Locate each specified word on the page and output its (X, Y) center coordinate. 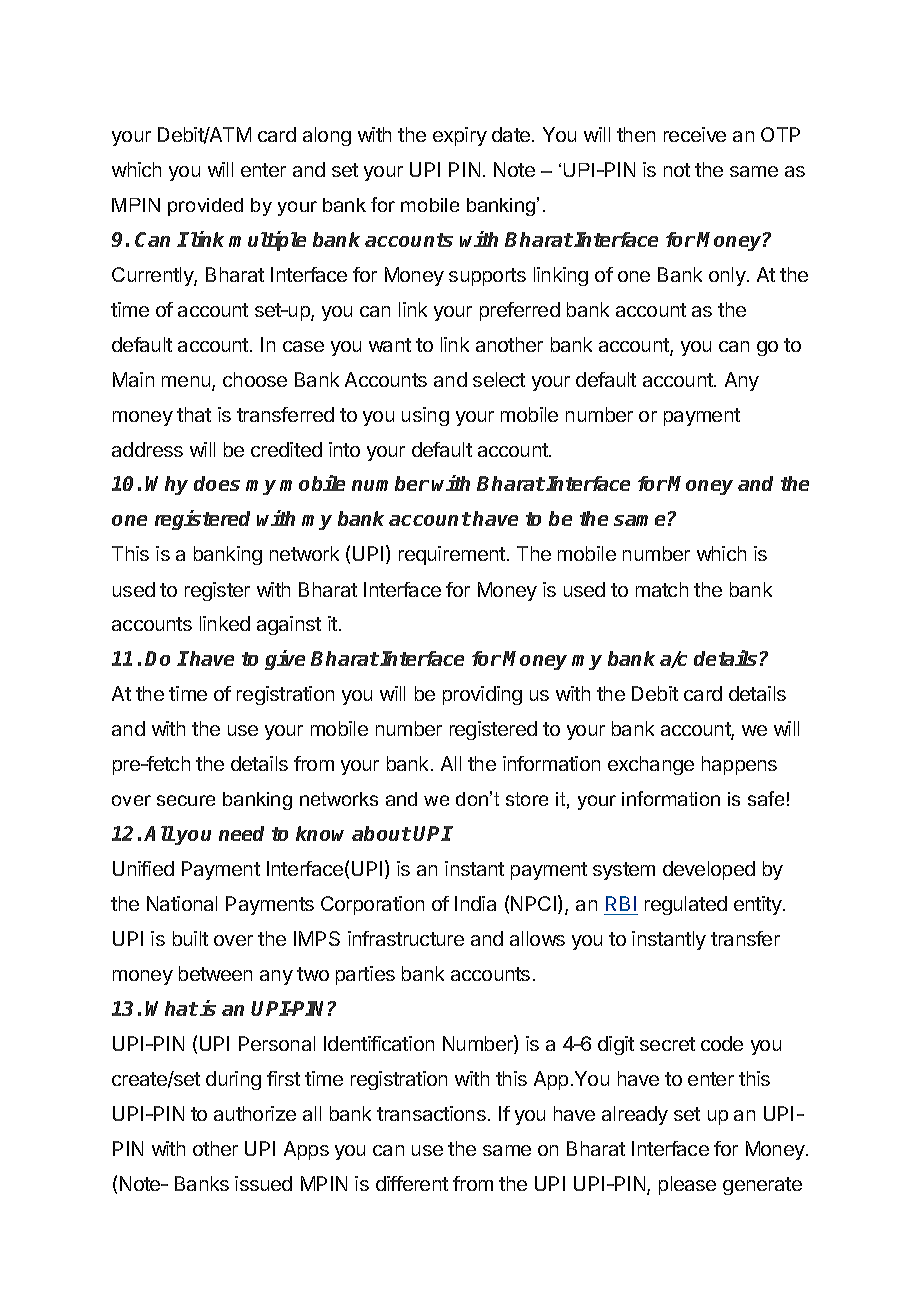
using (425, 416)
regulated (686, 905)
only (727, 276)
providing (482, 695)
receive (695, 134)
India (475, 903)
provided (205, 207)
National (182, 903)
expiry (460, 136)
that (194, 414)
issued (263, 1183)
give (285, 660)
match (662, 589)
